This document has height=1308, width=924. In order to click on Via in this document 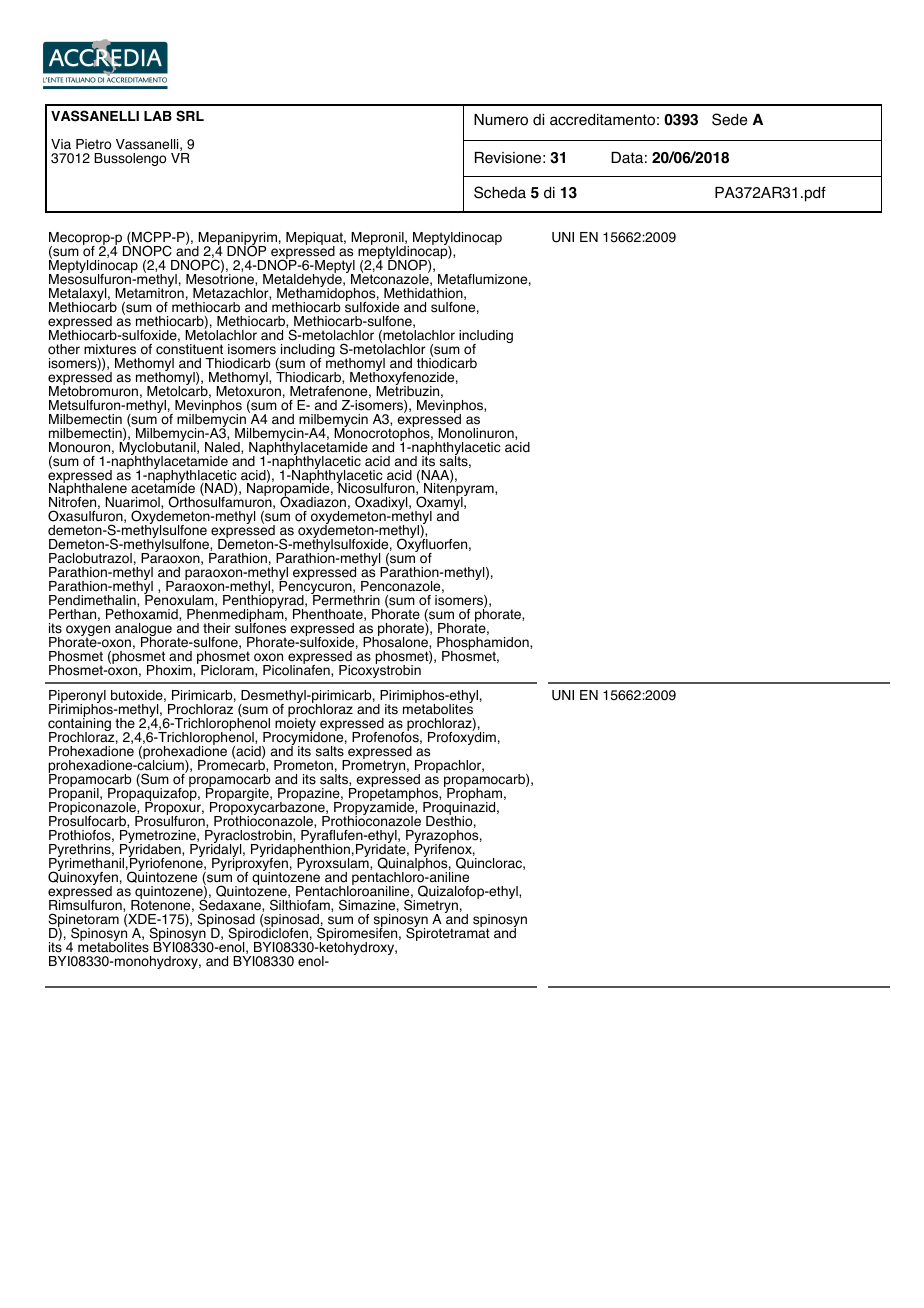, I will do `click(61, 144)`.
